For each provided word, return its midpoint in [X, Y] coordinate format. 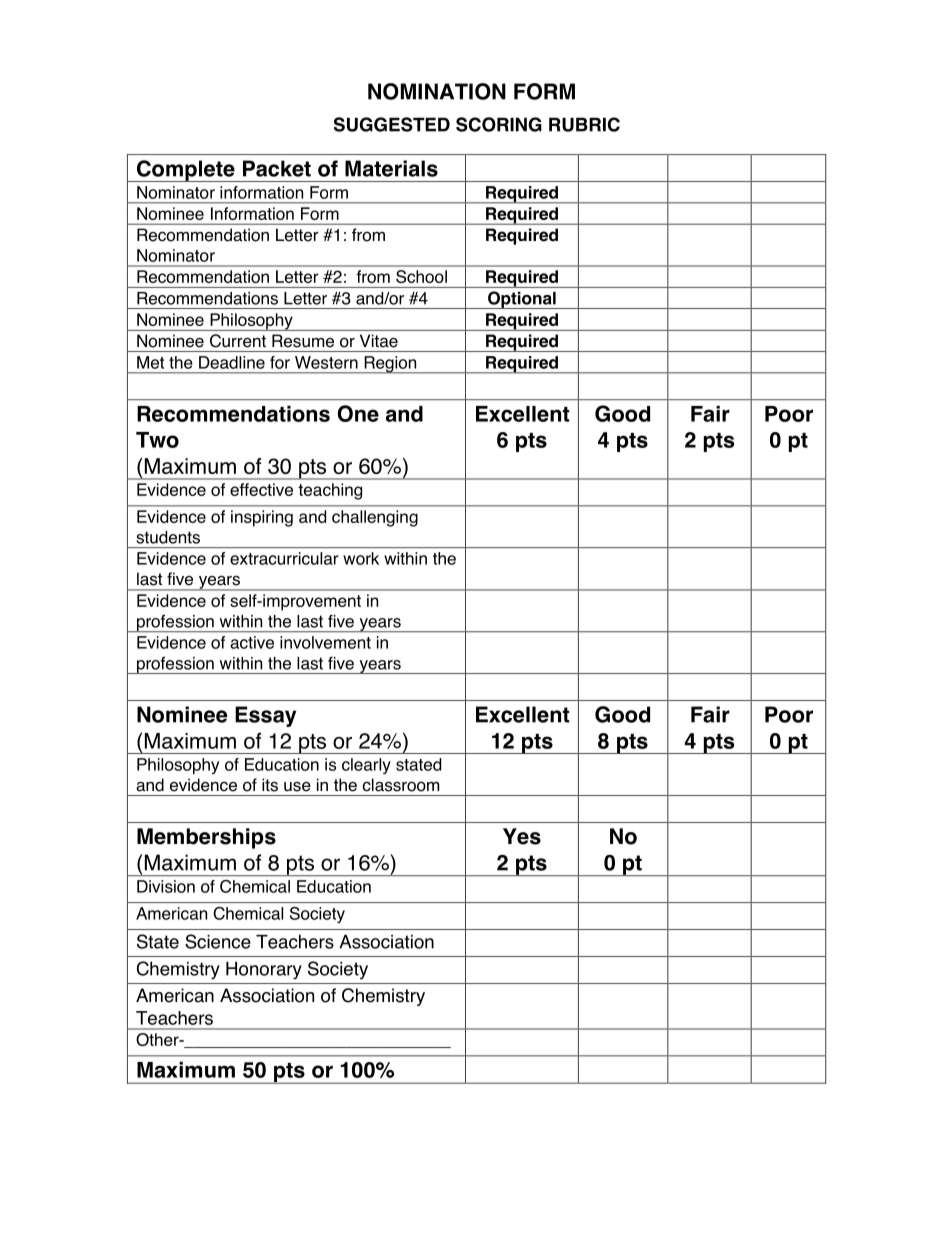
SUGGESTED [392, 124]
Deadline [232, 362]
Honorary [264, 971]
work [361, 558]
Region [390, 365]
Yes [522, 836]
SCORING [499, 124]
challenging [375, 518]
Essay [265, 716]
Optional [522, 300]
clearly [366, 766]
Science [218, 941]
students [168, 537]
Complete [185, 171]
